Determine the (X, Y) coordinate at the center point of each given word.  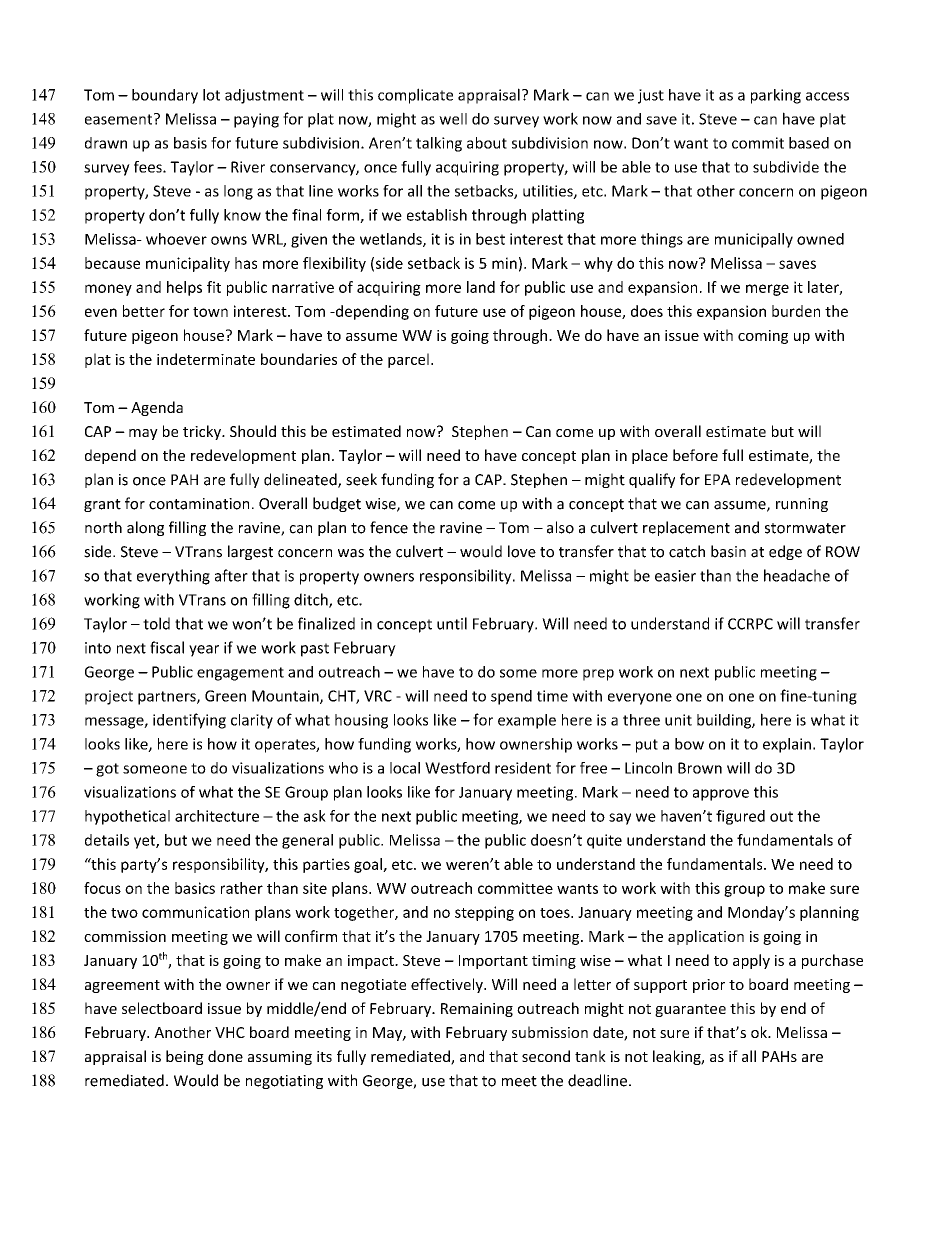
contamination (199, 504)
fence (389, 527)
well (453, 119)
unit (678, 720)
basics (195, 888)
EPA (718, 479)
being (185, 1057)
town (210, 312)
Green (225, 696)
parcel (408, 360)
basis (190, 143)
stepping (484, 913)
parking (776, 96)
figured (740, 817)
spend (511, 697)
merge (767, 290)
